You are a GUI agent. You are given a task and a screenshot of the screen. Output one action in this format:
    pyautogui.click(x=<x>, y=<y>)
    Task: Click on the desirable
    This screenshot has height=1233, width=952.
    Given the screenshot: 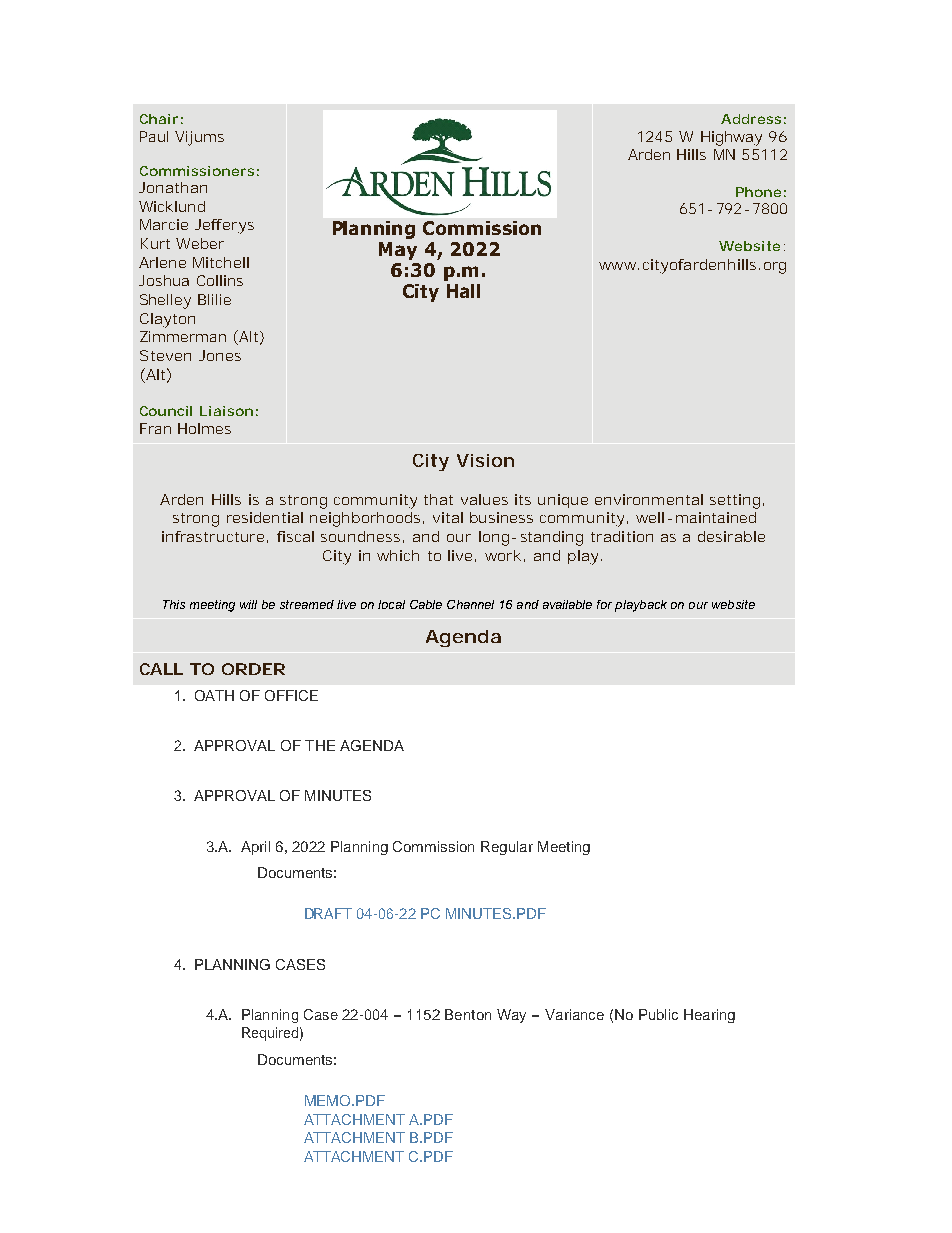 What is the action you would take?
    pyautogui.click(x=731, y=536)
